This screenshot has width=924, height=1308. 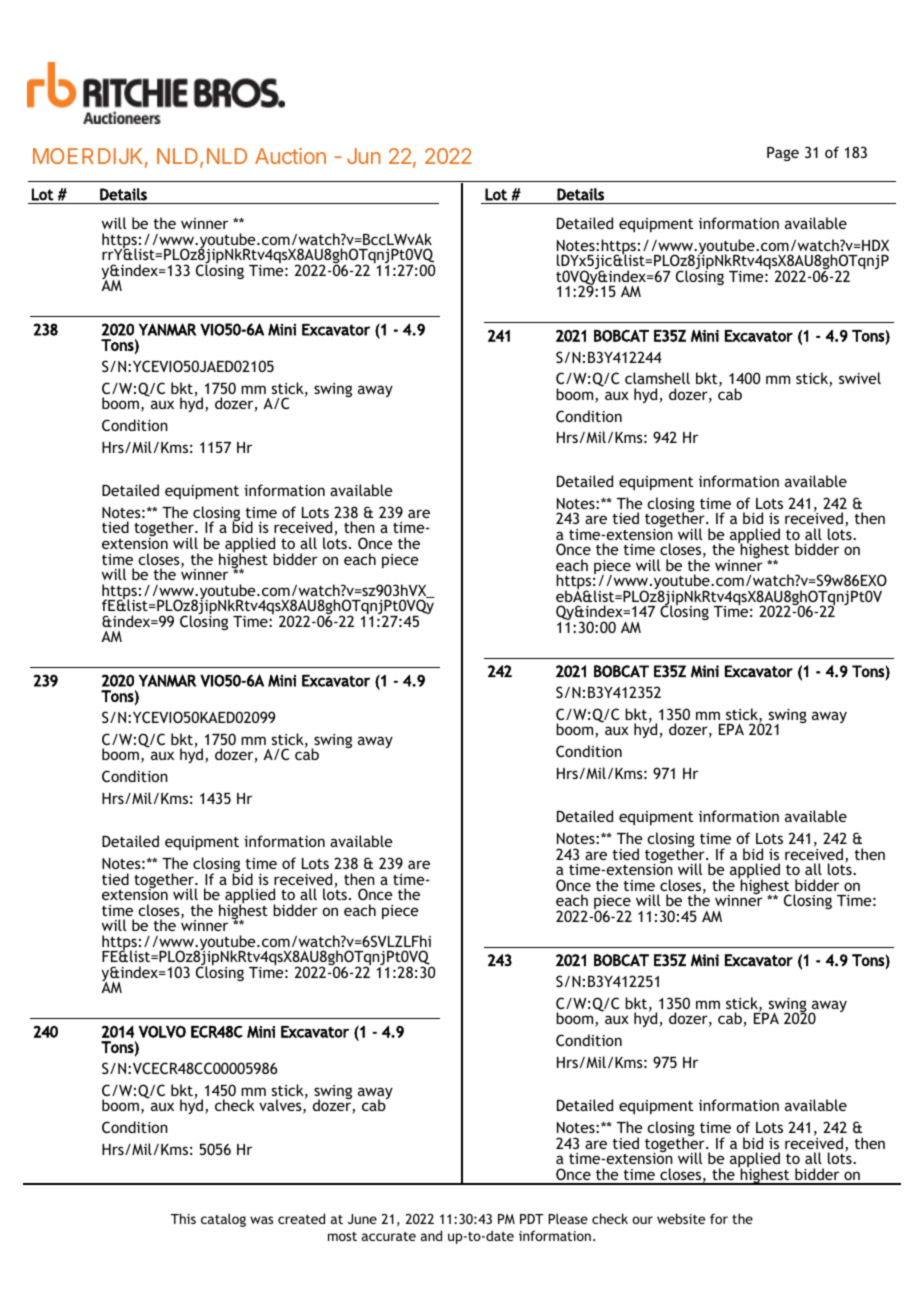 What do you see at coordinates (642, 1220) in the screenshot?
I see `our` at bounding box center [642, 1220].
